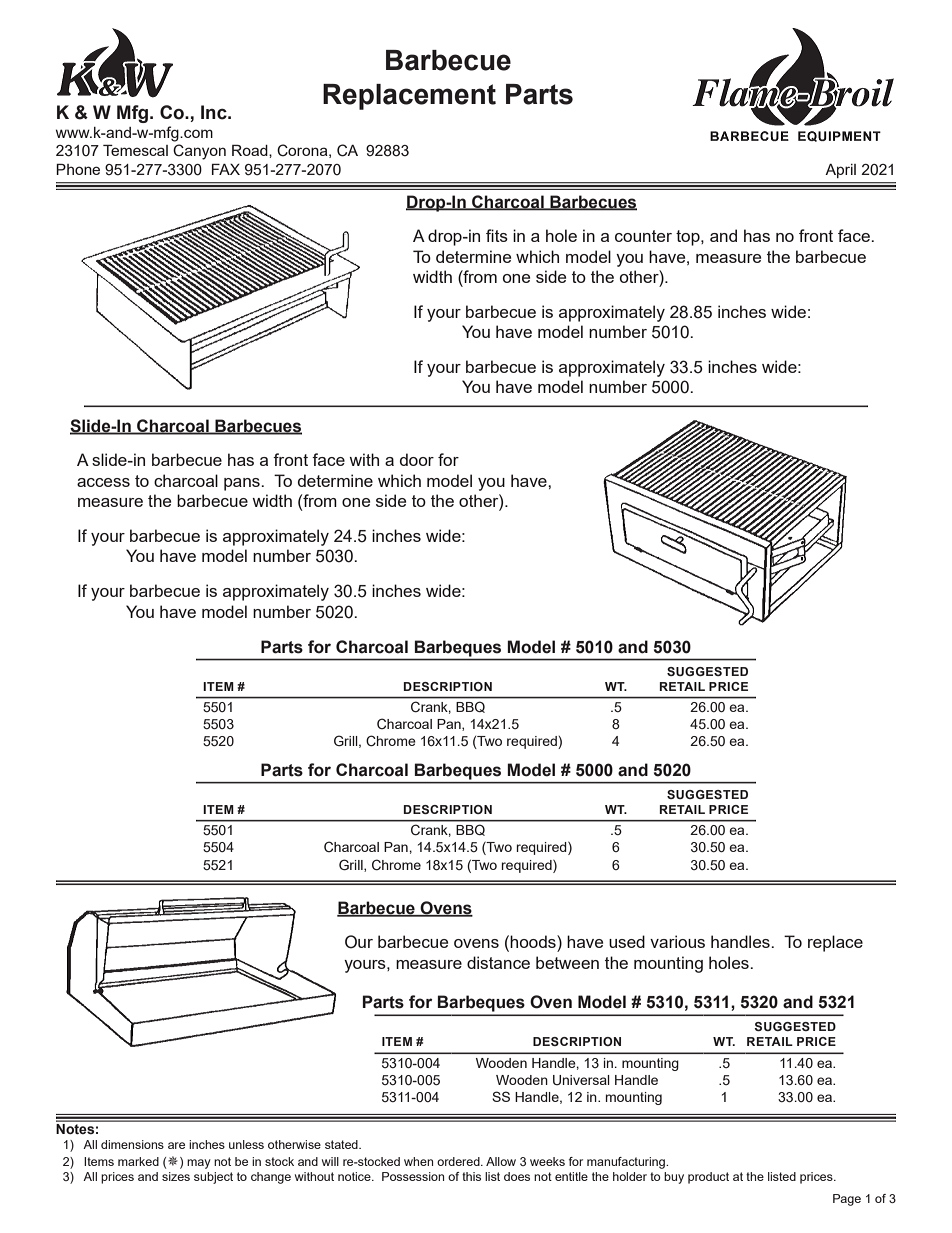 Image resolution: width=952 pixels, height=1233 pixels. What do you see at coordinates (78, 169) in the page?
I see `Phone` at bounding box center [78, 169].
